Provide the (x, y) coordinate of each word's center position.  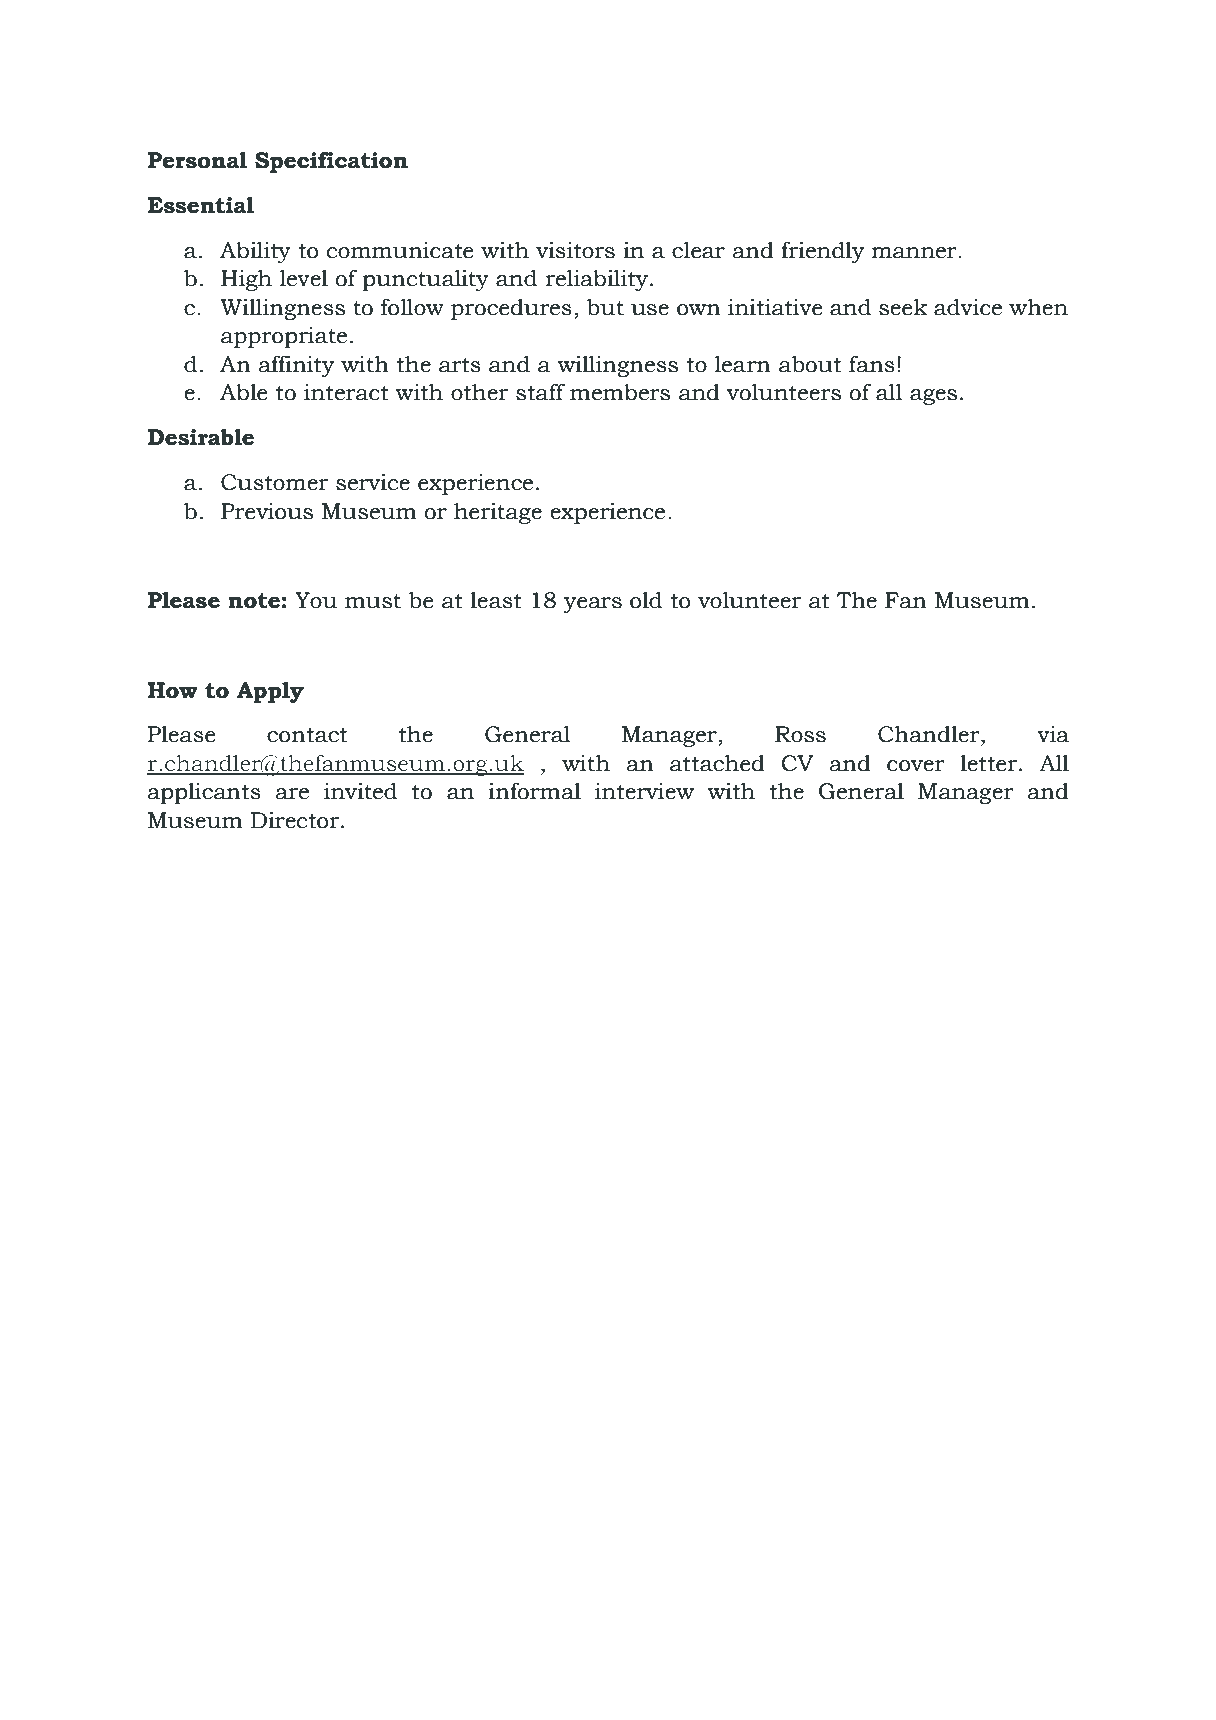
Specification (331, 162)
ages (933, 397)
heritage (498, 513)
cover (916, 766)
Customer (274, 482)
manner (915, 253)
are (292, 794)
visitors (575, 250)
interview (644, 791)
